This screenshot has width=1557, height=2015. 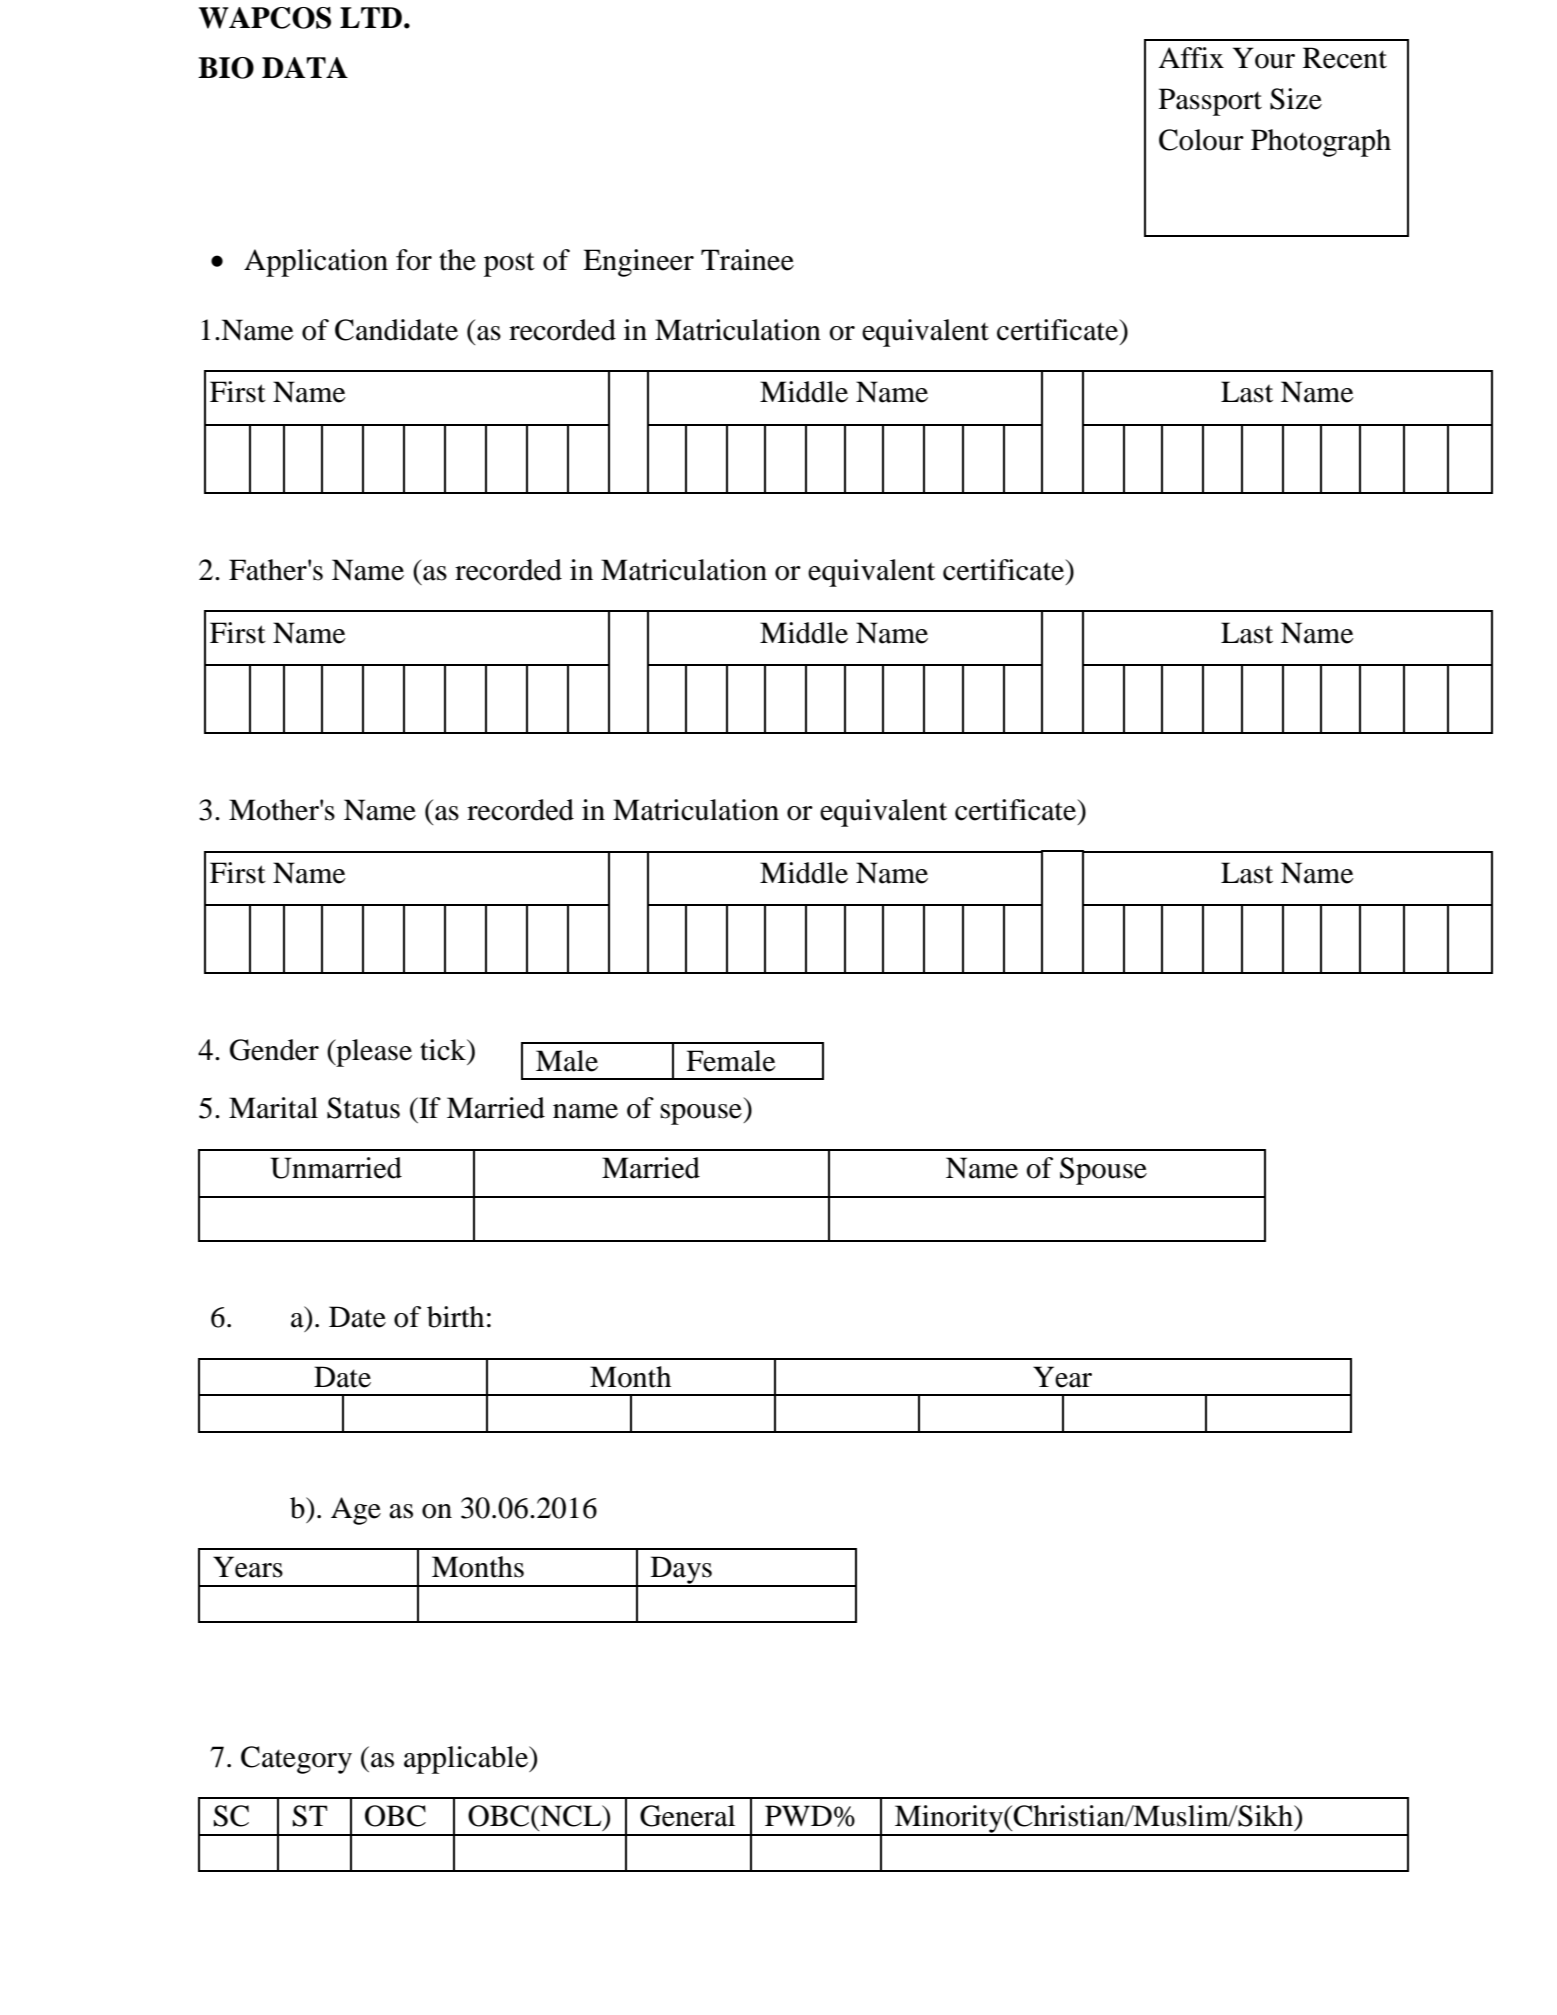 What do you see at coordinates (373, 1053) in the screenshot?
I see `please` at bounding box center [373, 1053].
